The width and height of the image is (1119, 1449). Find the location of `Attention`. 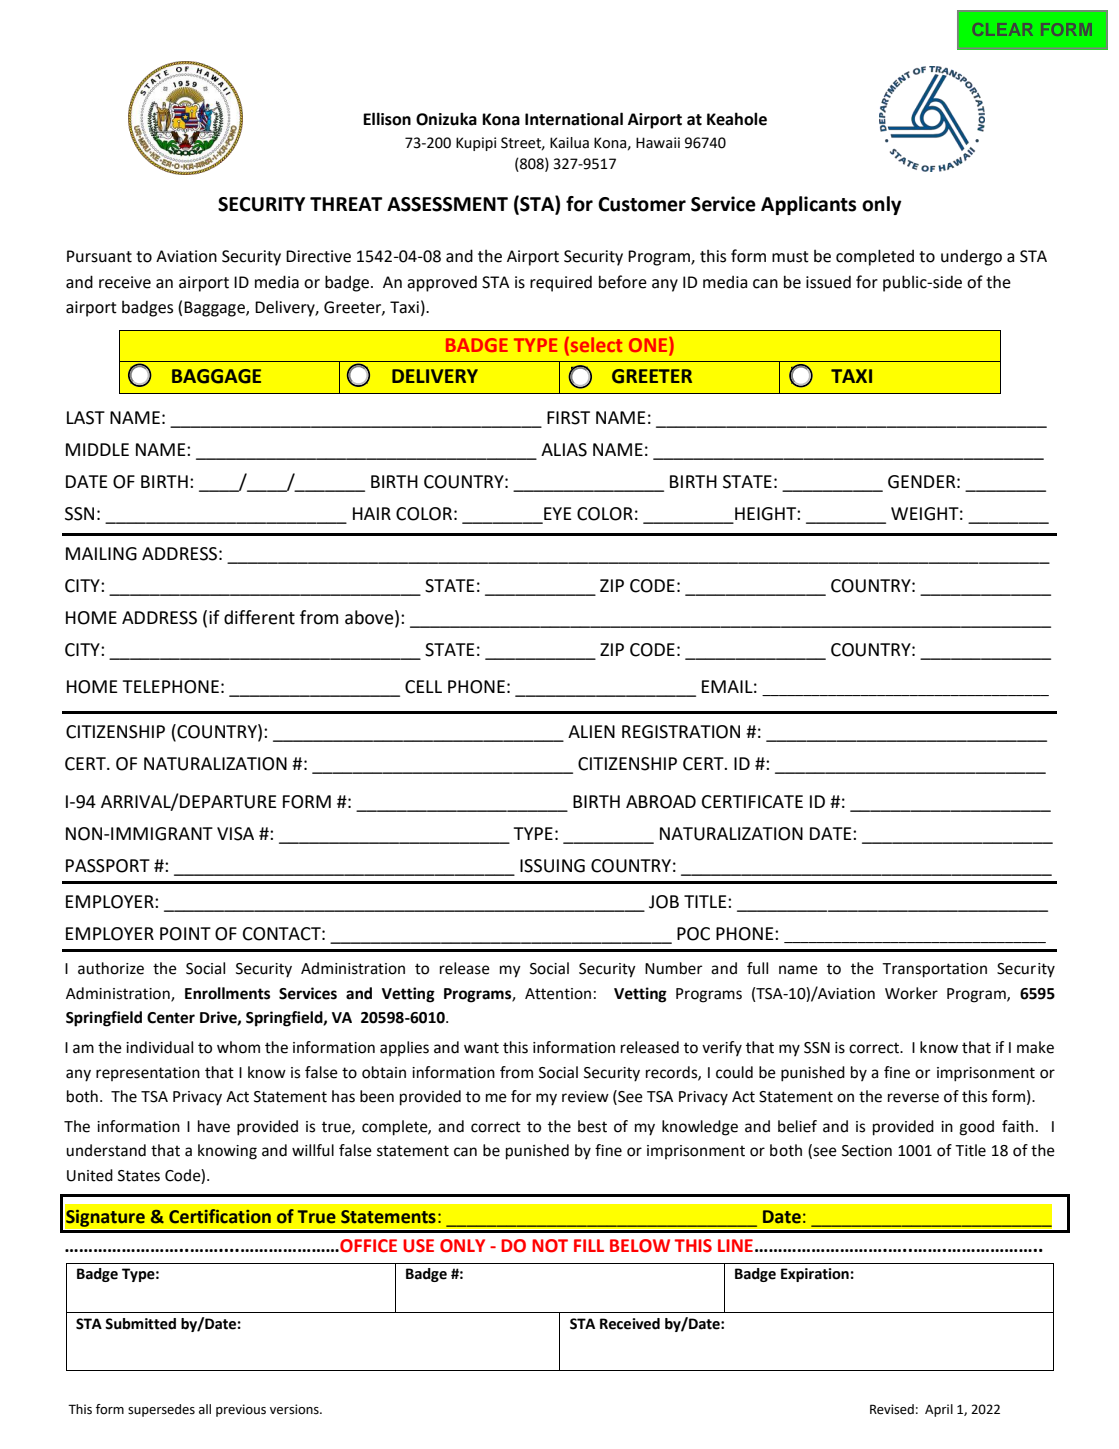

Attention is located at coordinates (558, 994).
